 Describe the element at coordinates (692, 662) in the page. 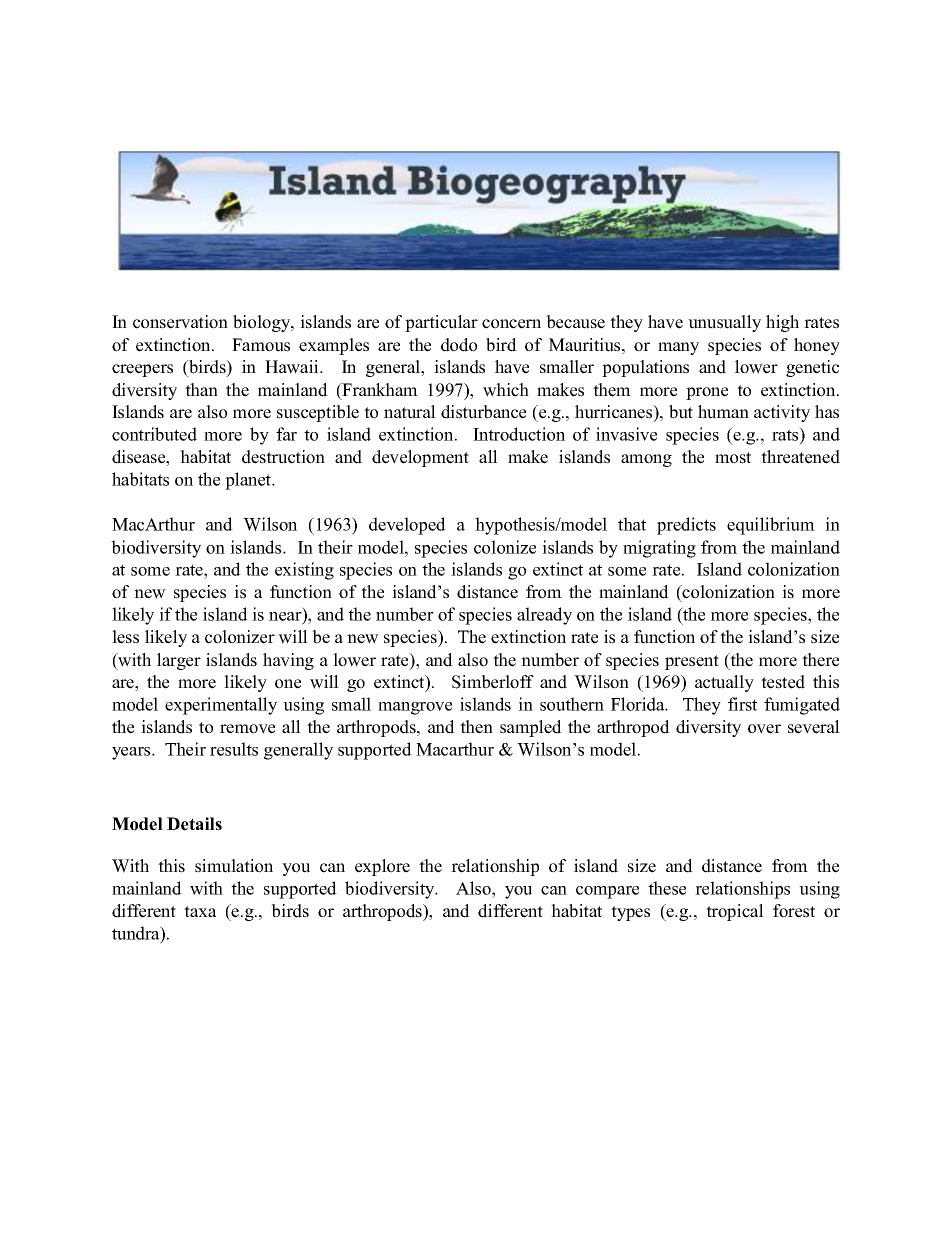

I see `present` at that location.
